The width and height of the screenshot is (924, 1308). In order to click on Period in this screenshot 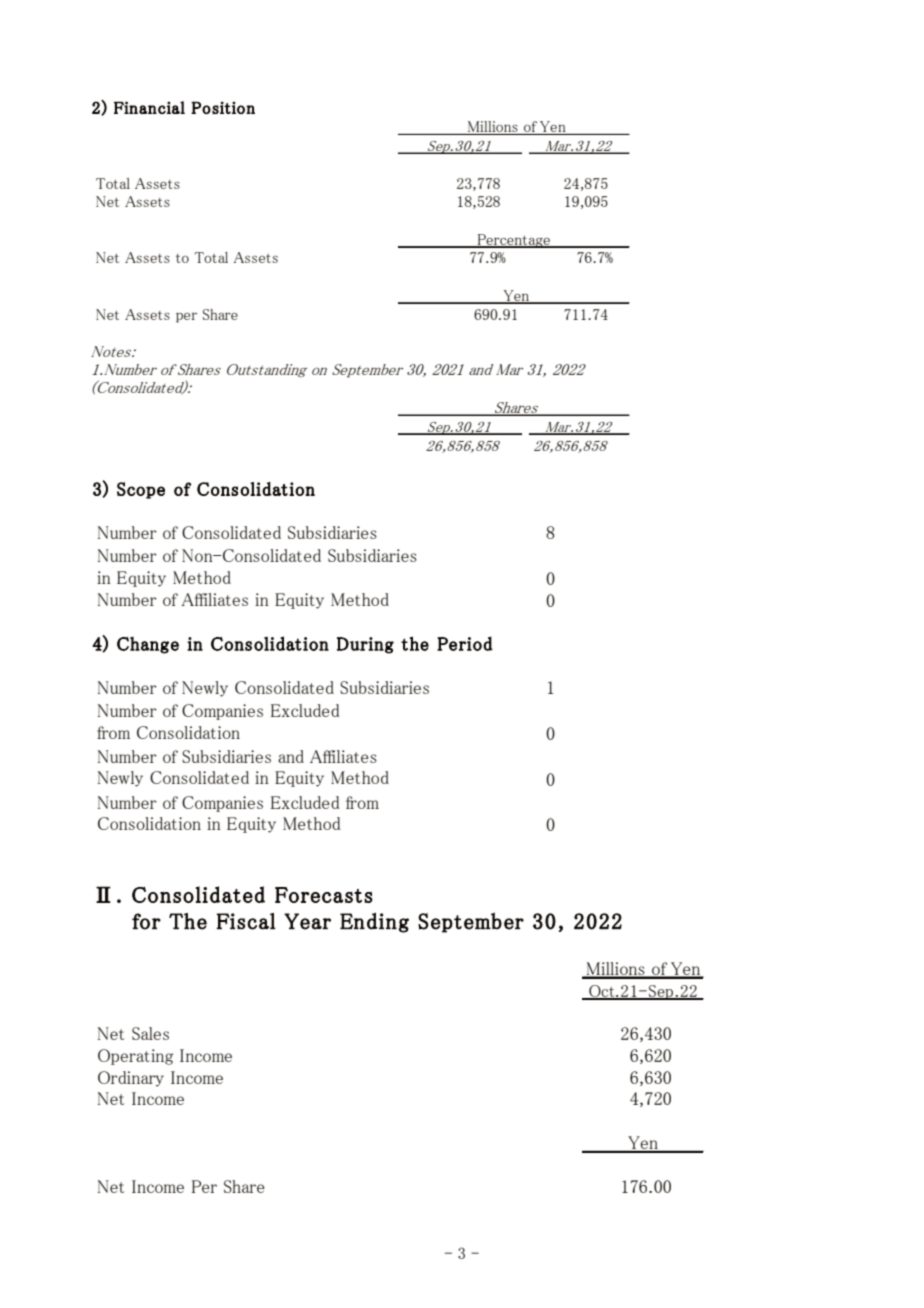, I will do `click(465, 643)`.
